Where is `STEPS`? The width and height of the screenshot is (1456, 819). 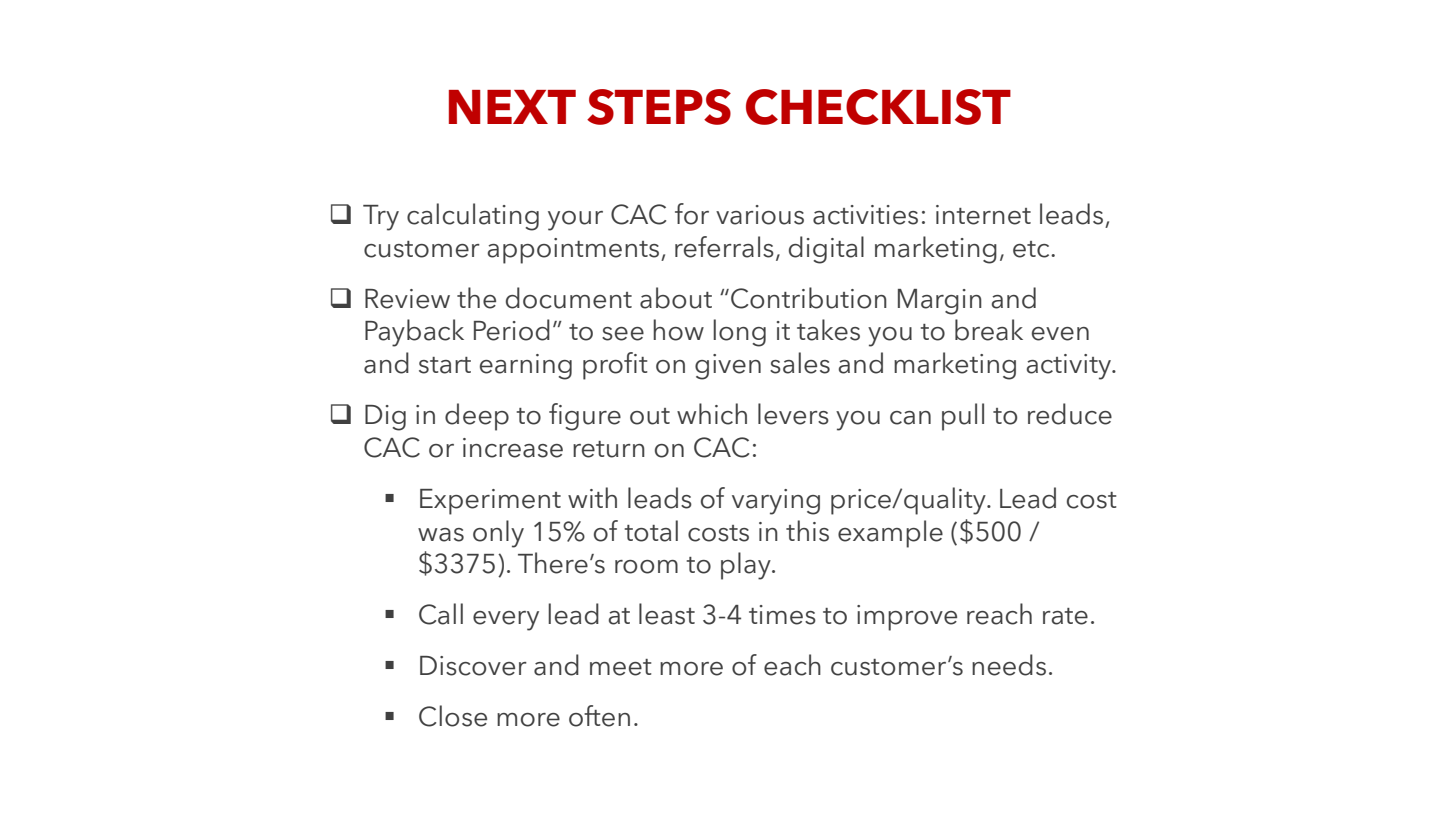 STEPS is located at coordinates (659, 107).
